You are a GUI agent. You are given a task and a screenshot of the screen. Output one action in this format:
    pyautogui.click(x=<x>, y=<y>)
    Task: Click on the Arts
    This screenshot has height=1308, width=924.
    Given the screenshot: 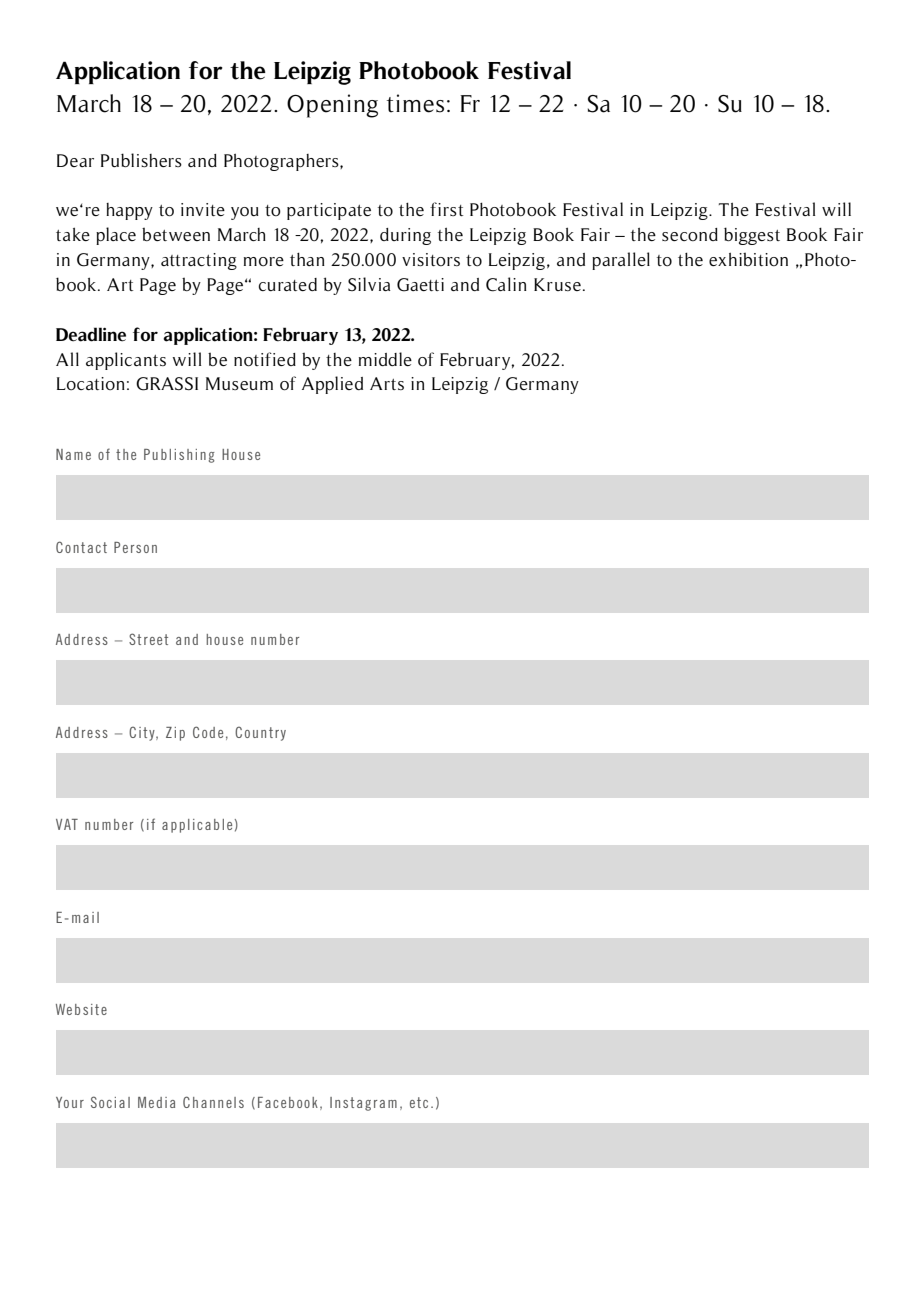 What is the action you would take?
    pyautogui.click(x=387, y=383)
